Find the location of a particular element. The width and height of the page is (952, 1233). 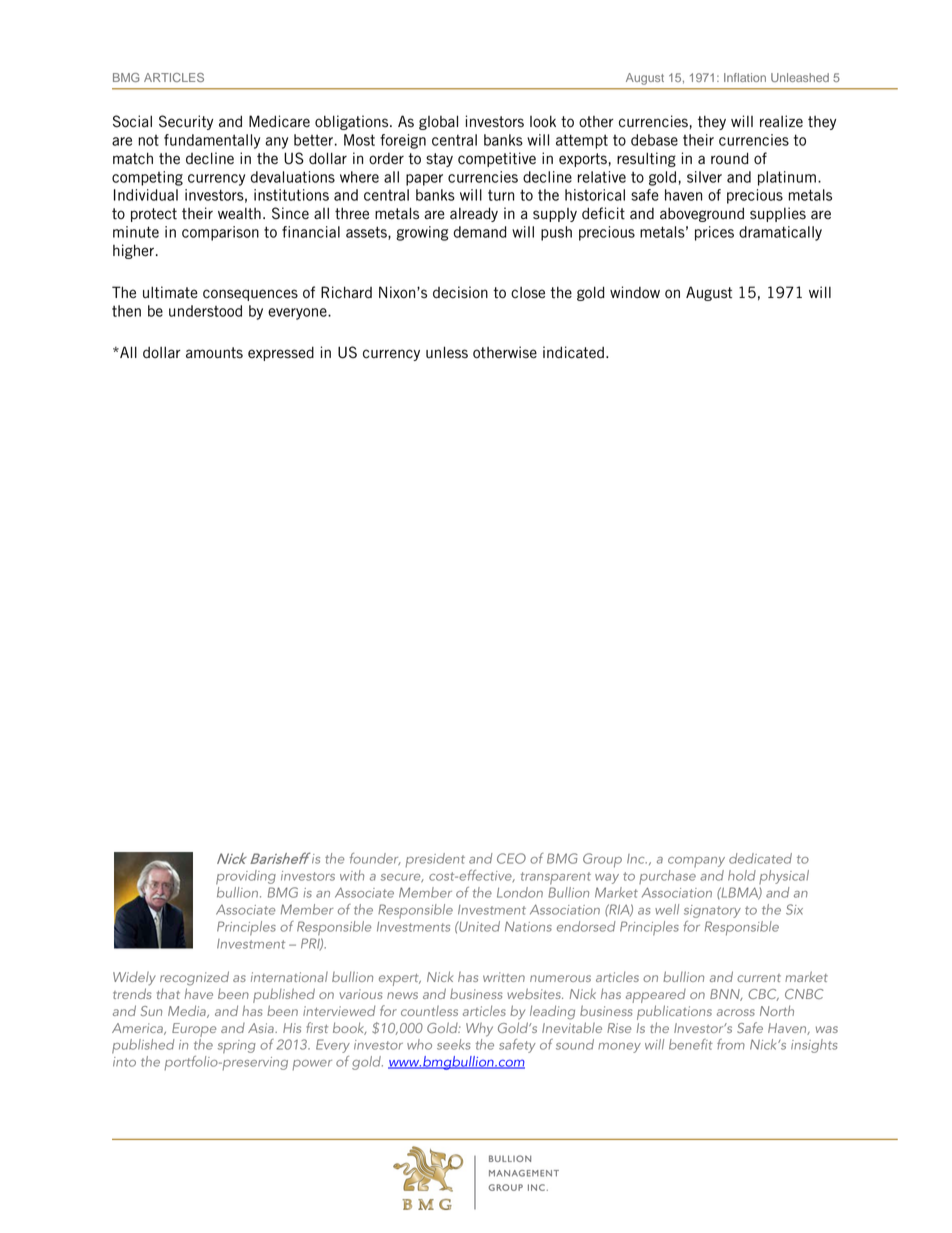

company is located at coordinates (696, 862).
